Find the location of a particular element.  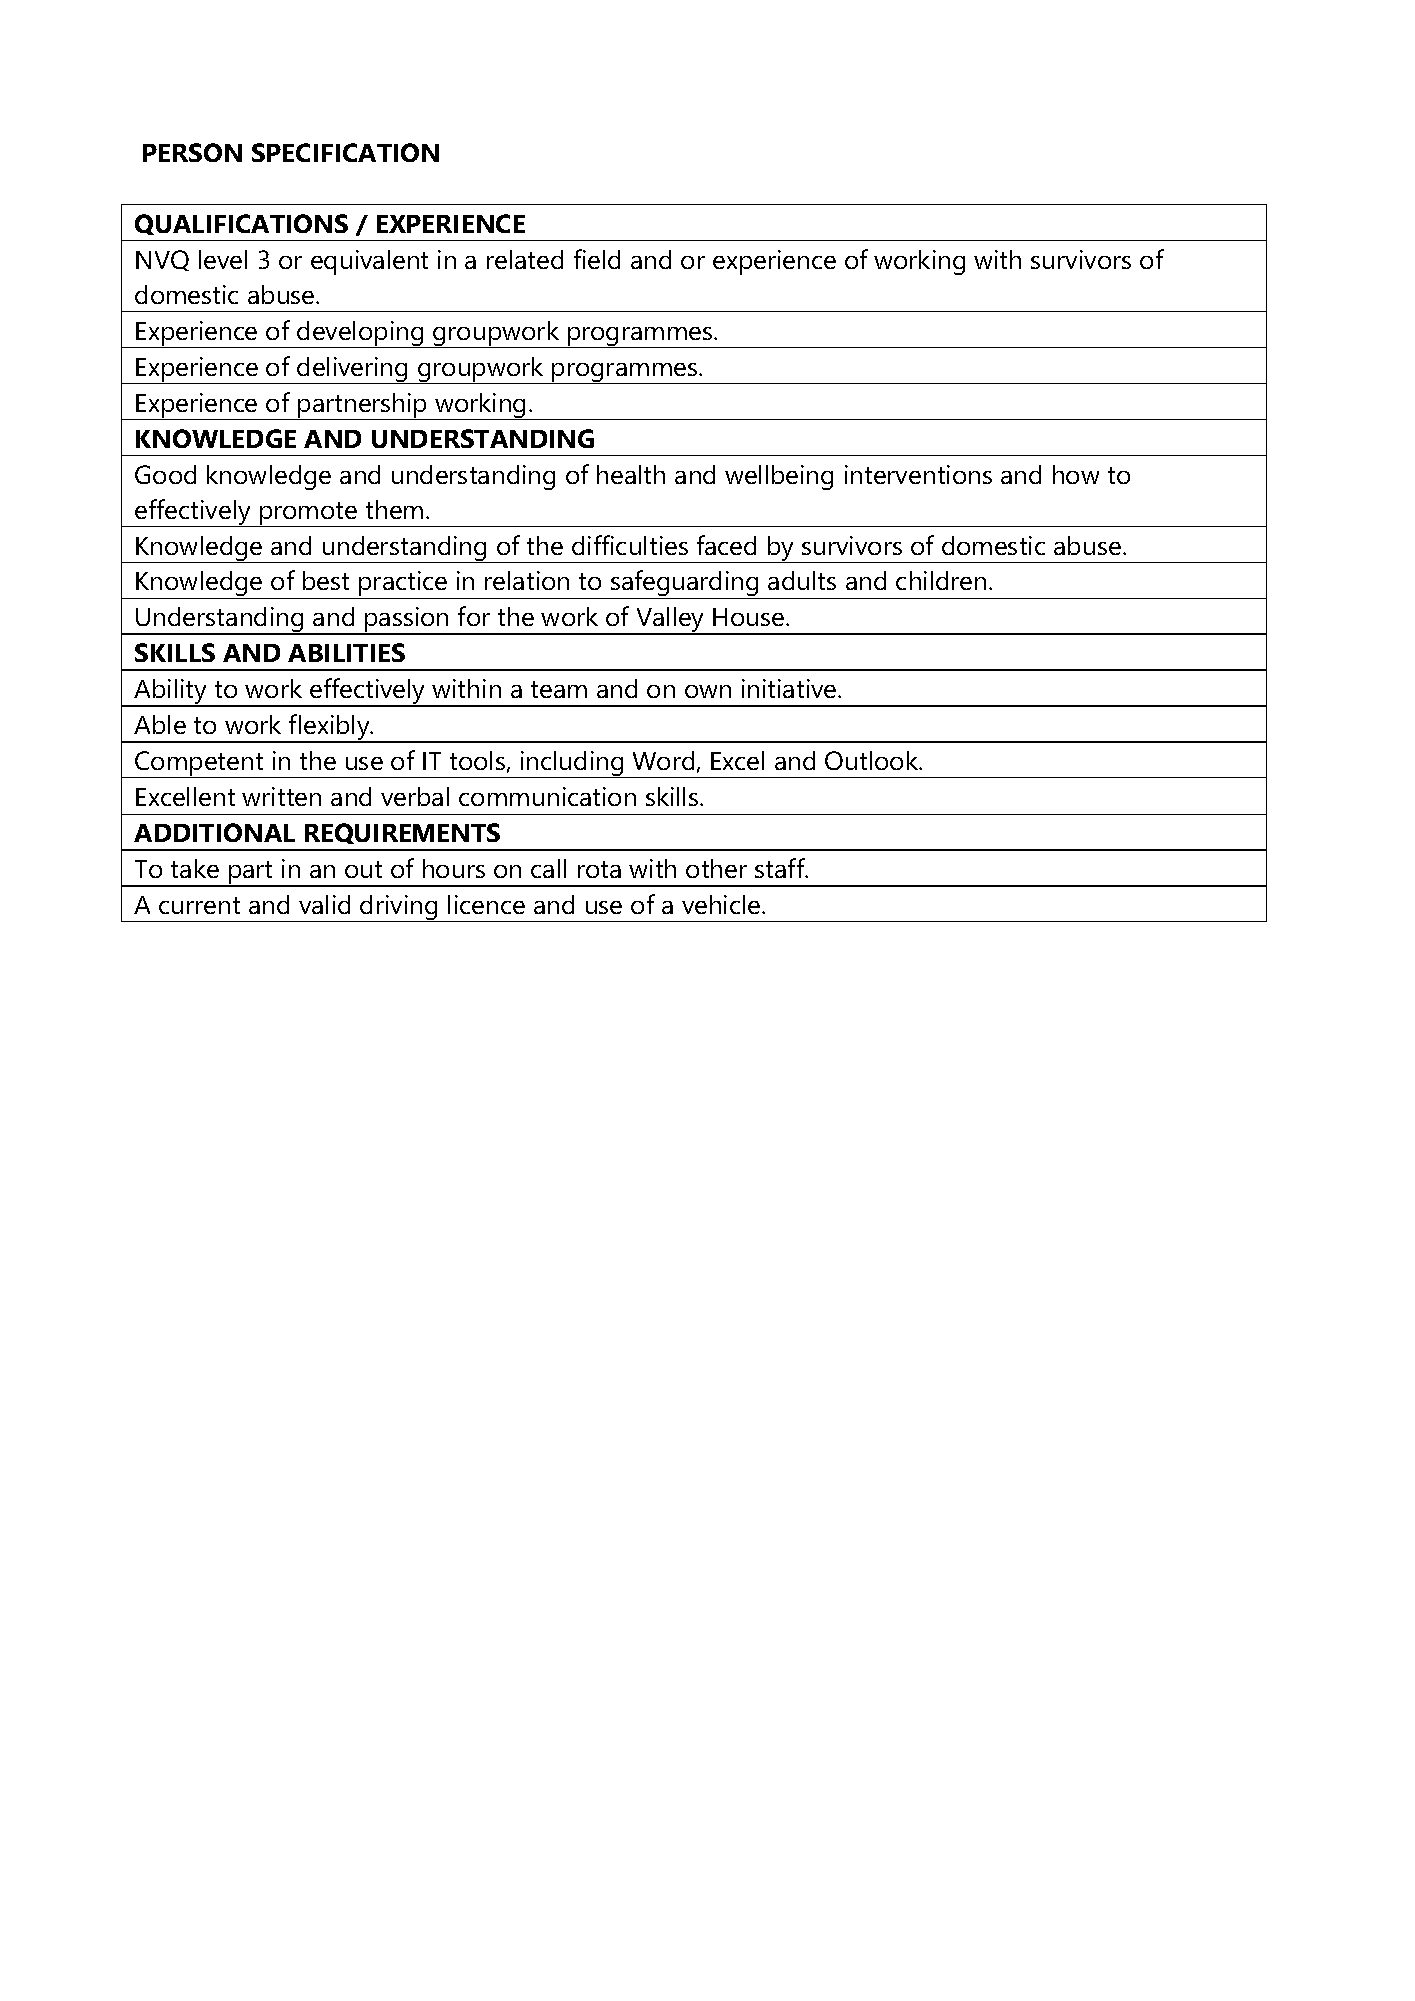

delivering is located at coordinates (353, 370).
